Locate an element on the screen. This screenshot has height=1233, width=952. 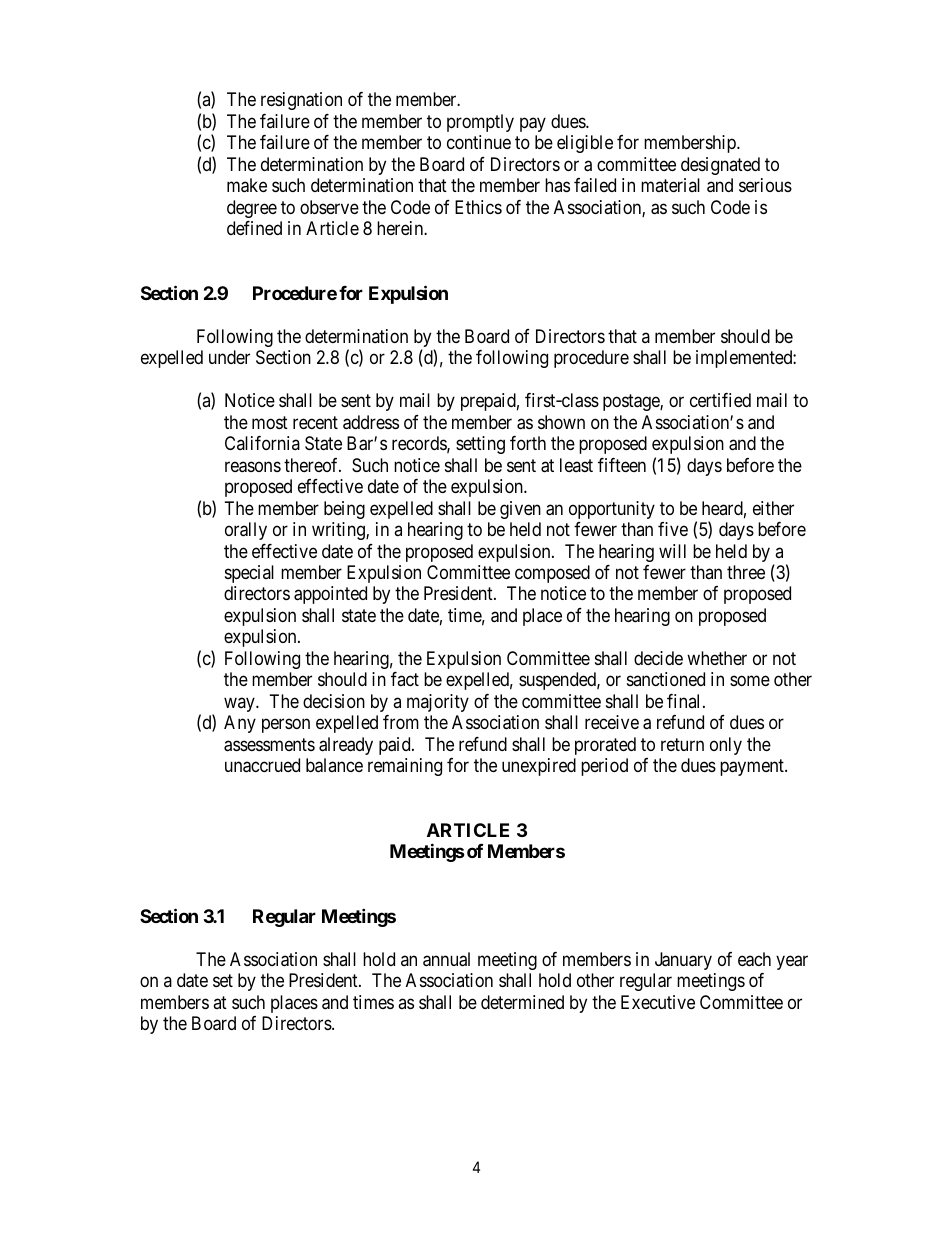
resignation is located at coordinates (301, 101).
